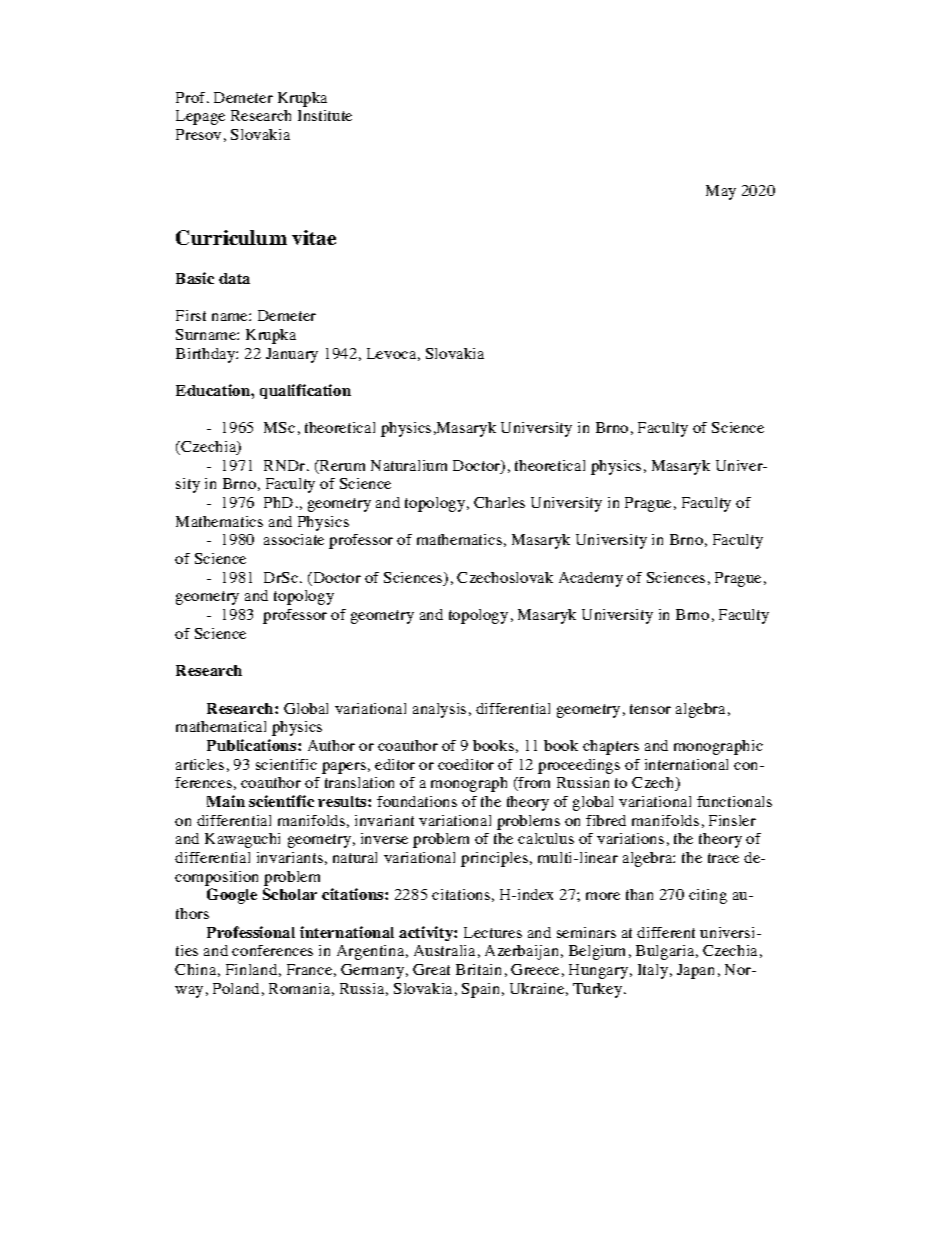 The image size is (952, 1233). Describe the element at coordinates (294, 539) in the screenshot. I see `associate` at that location.
